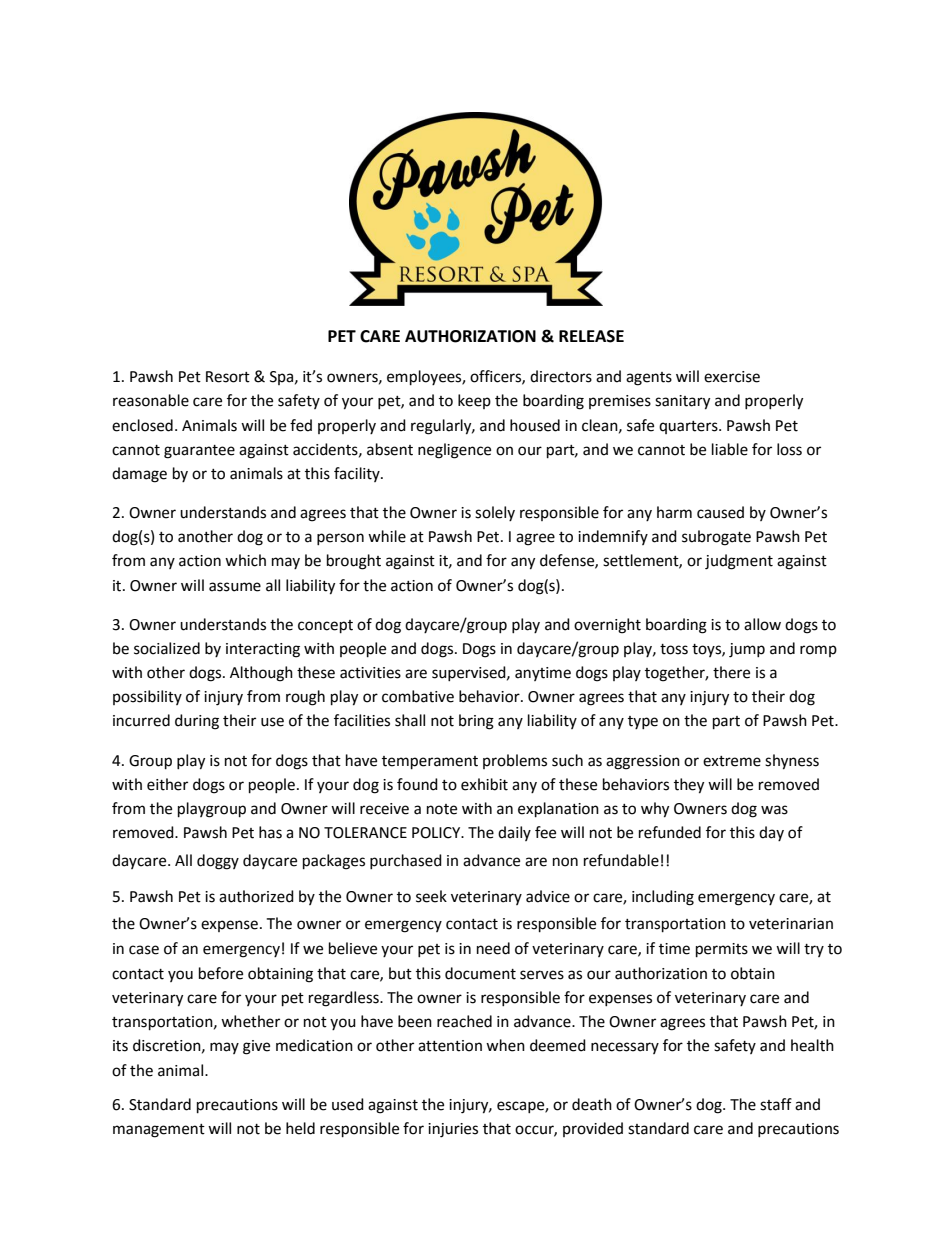  Describe the element at coordinates (476, 722) in the document. I see `bring` at that location.
